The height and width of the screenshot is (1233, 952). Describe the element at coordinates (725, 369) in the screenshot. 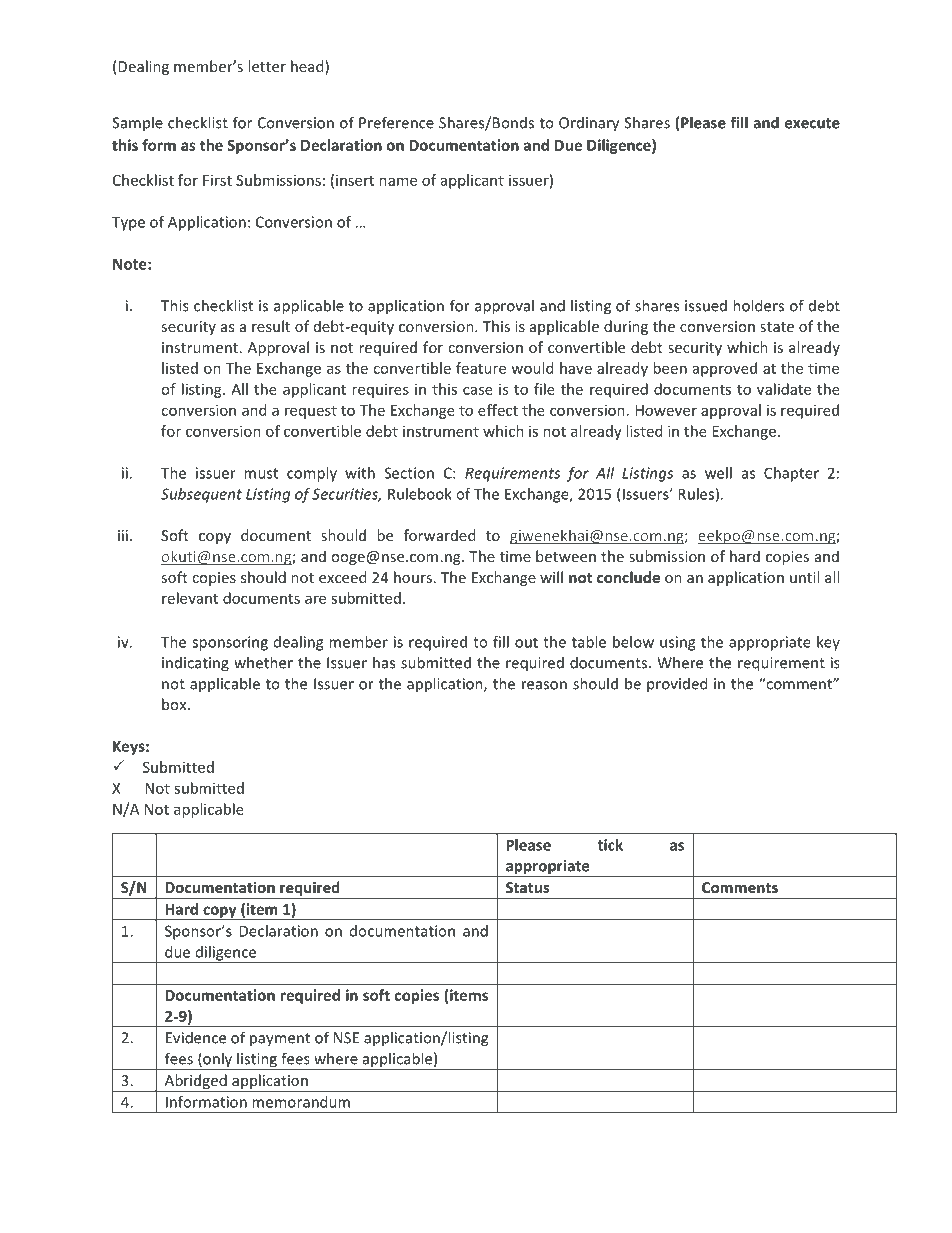

I see `approved` at that location.
